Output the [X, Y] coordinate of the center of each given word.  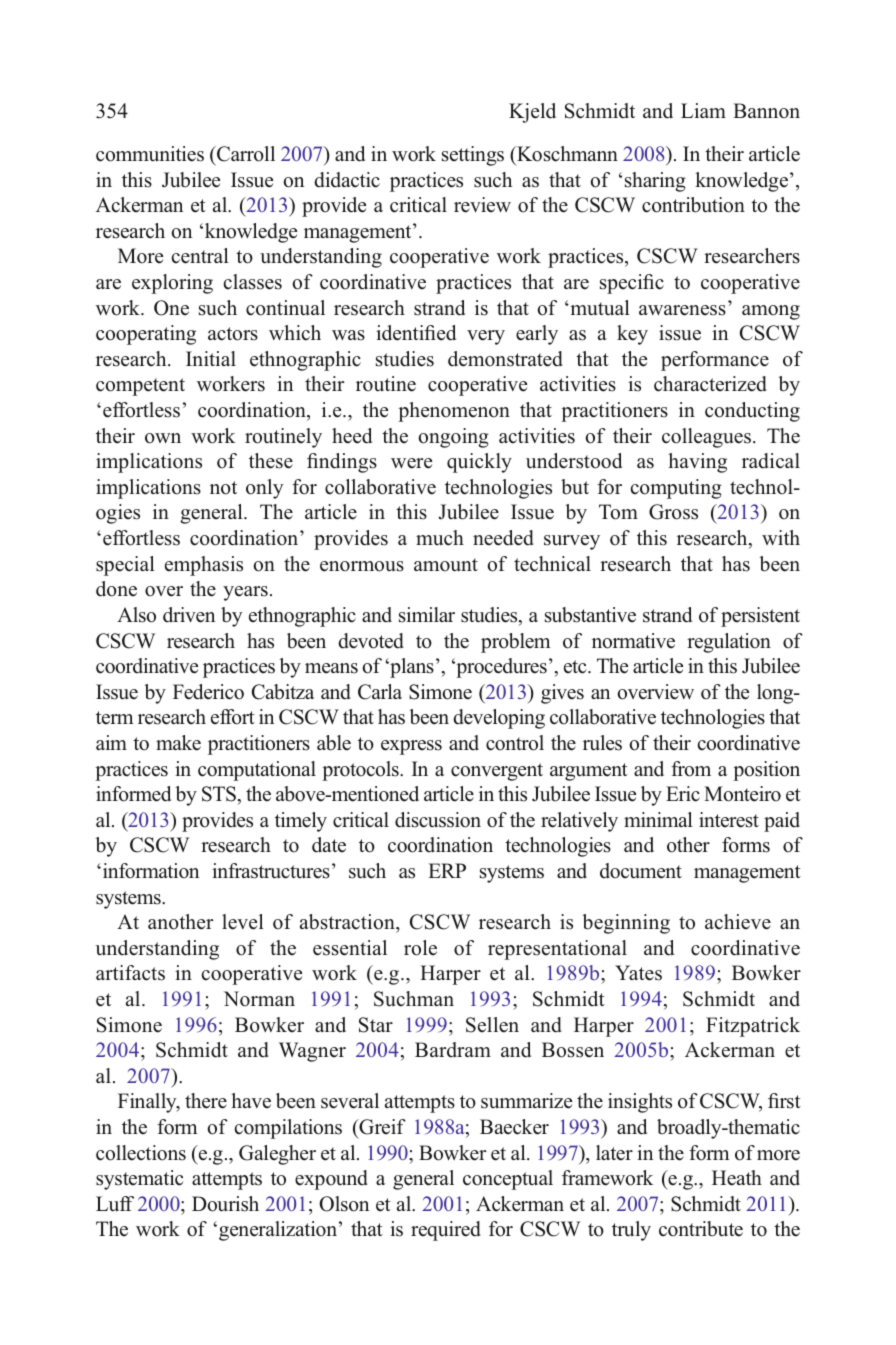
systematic [140, 1180]
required [446, 1231]
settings [473, 156]
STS [219, 794]
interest [729, 820]
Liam [703, 110]
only [264, 489]
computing [676, 489]
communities [150, 154]
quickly [479, 463]
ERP [447, 870]
